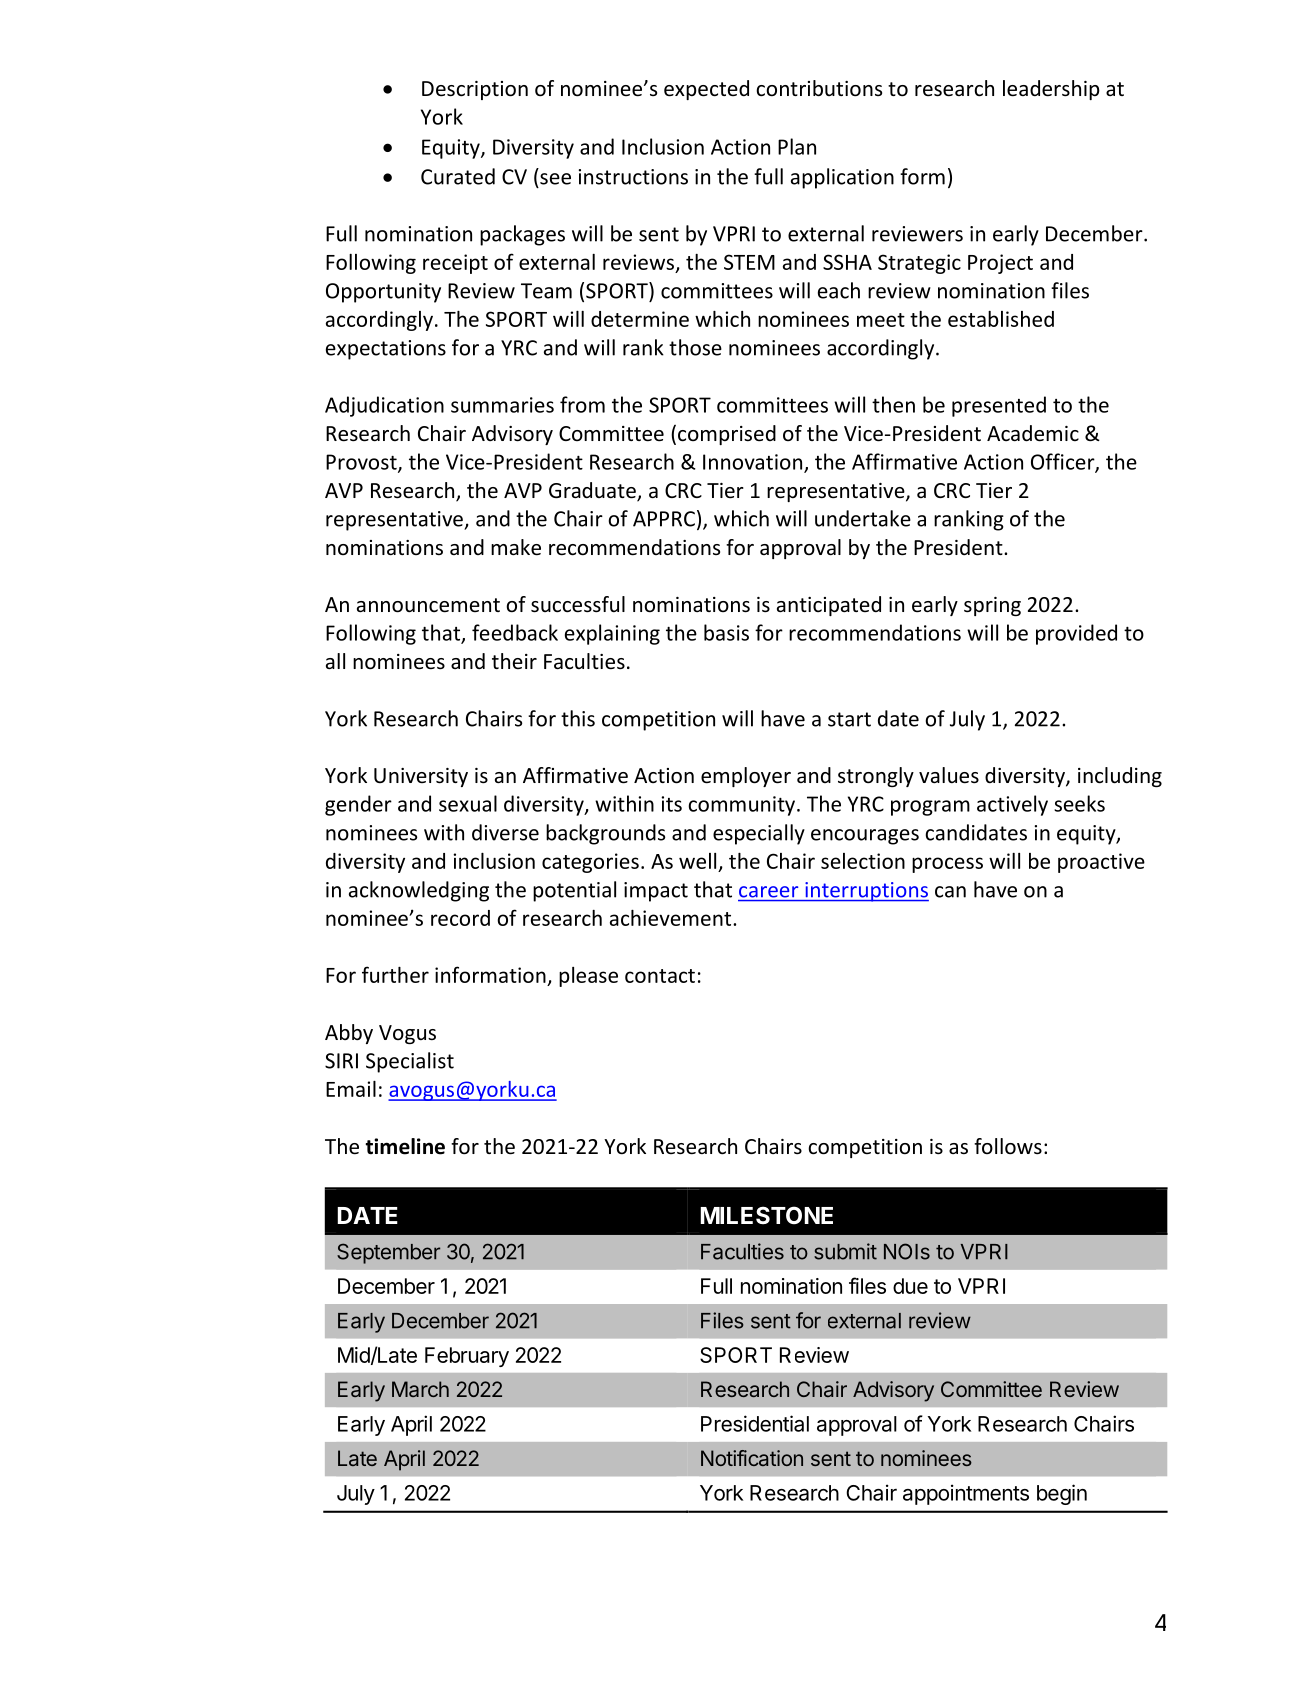 The height and width of the screenshot is (1682, 1299). Describe the element at coordinates (660, 976) in the screenshot. I see `contact` at that location.
